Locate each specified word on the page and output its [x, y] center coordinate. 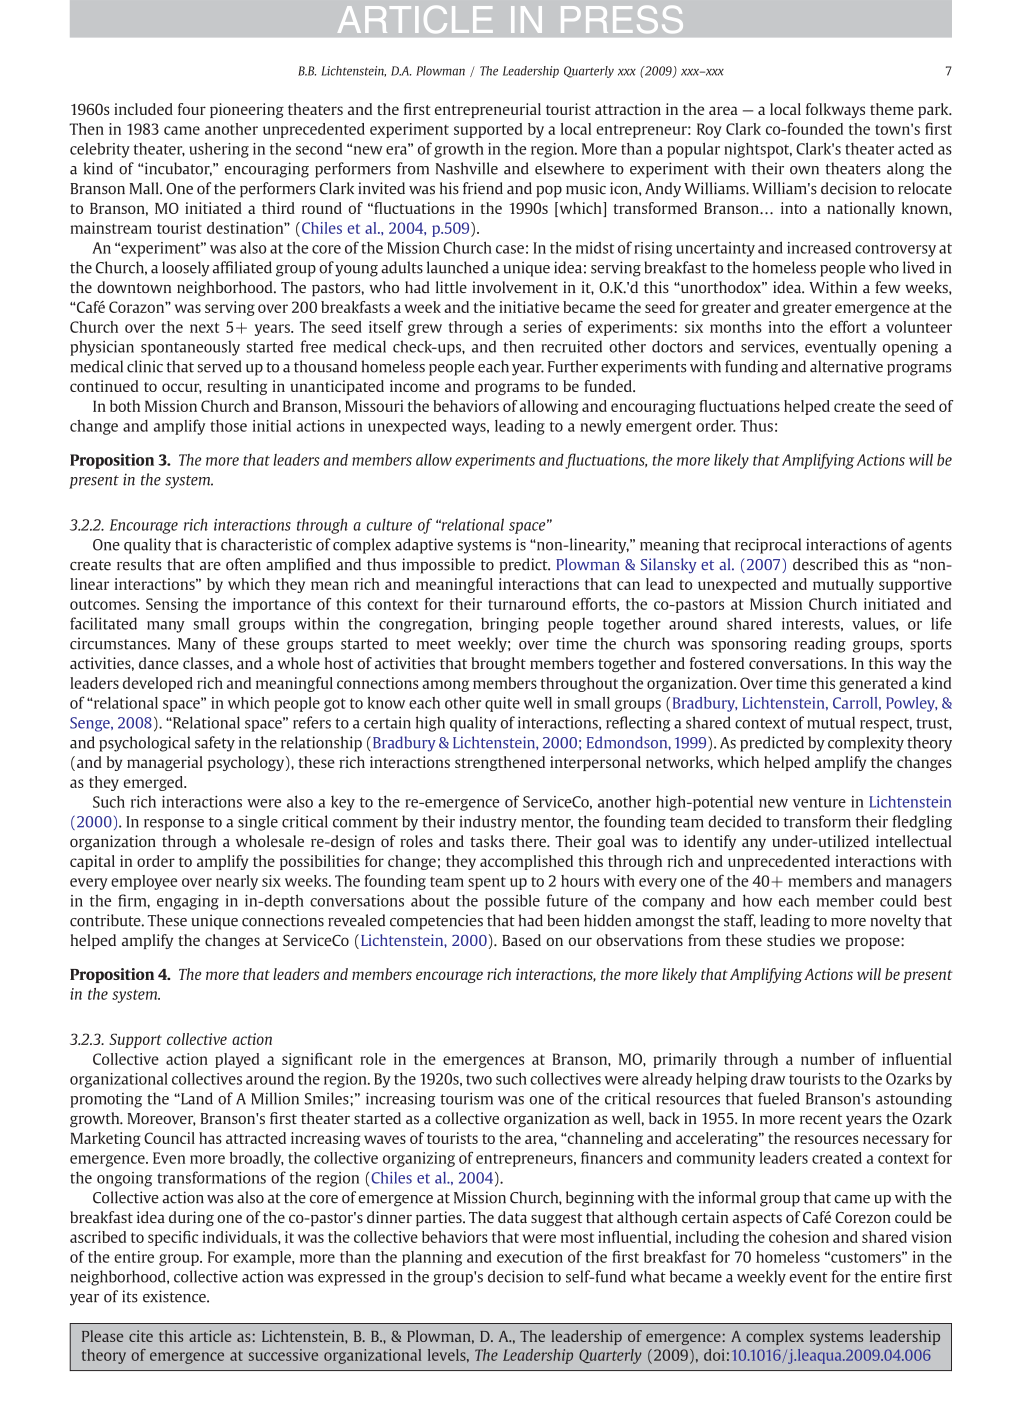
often [243, 564]
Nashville [467, 168]
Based [521, 940]
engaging [188, 902]
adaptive [424, 546]
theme [892, 109]
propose [873, 943]
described [825, 564]
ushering [219, 150]
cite [141, 1336]
